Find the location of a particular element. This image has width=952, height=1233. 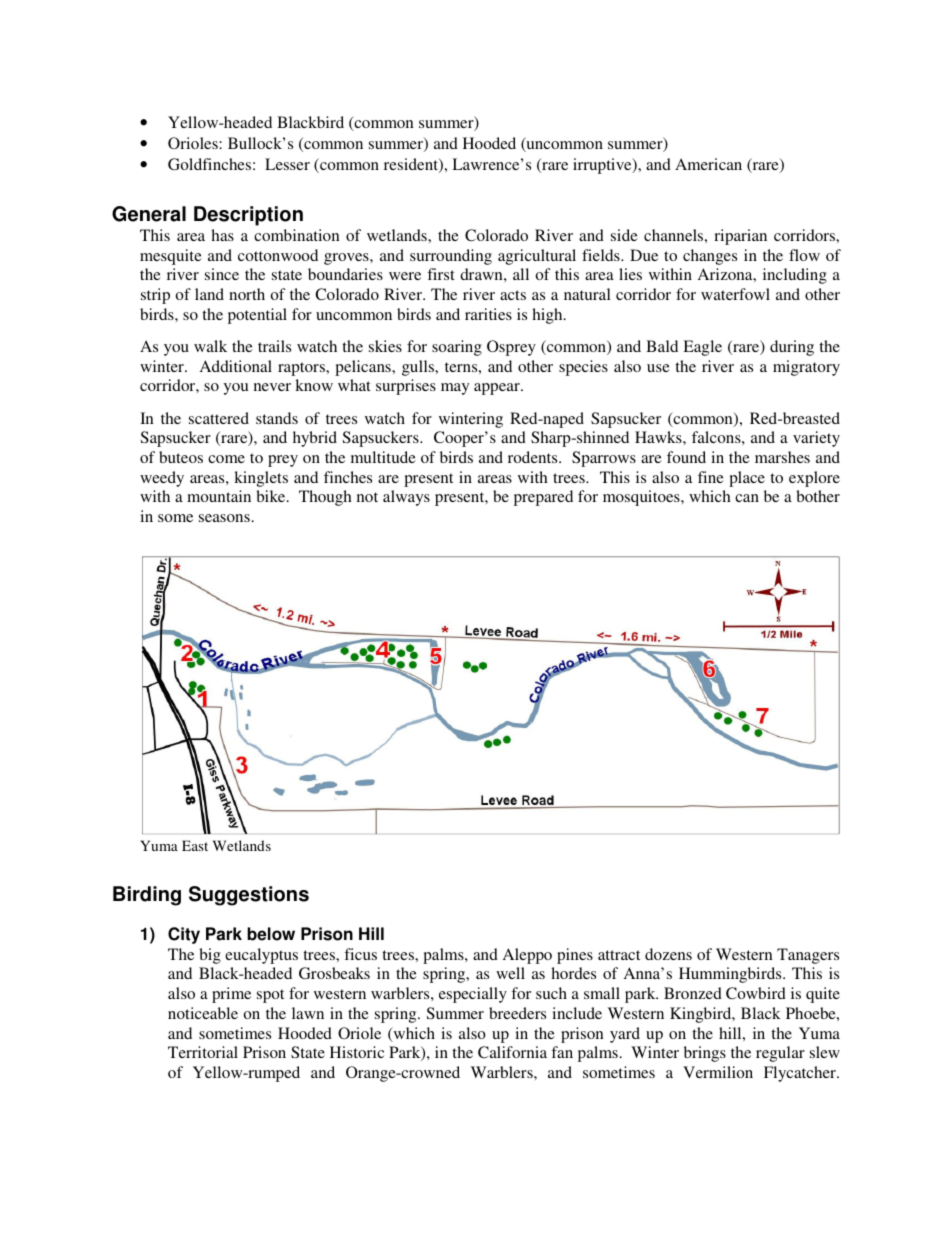

surrounding is located at coordinates (451, 257).
